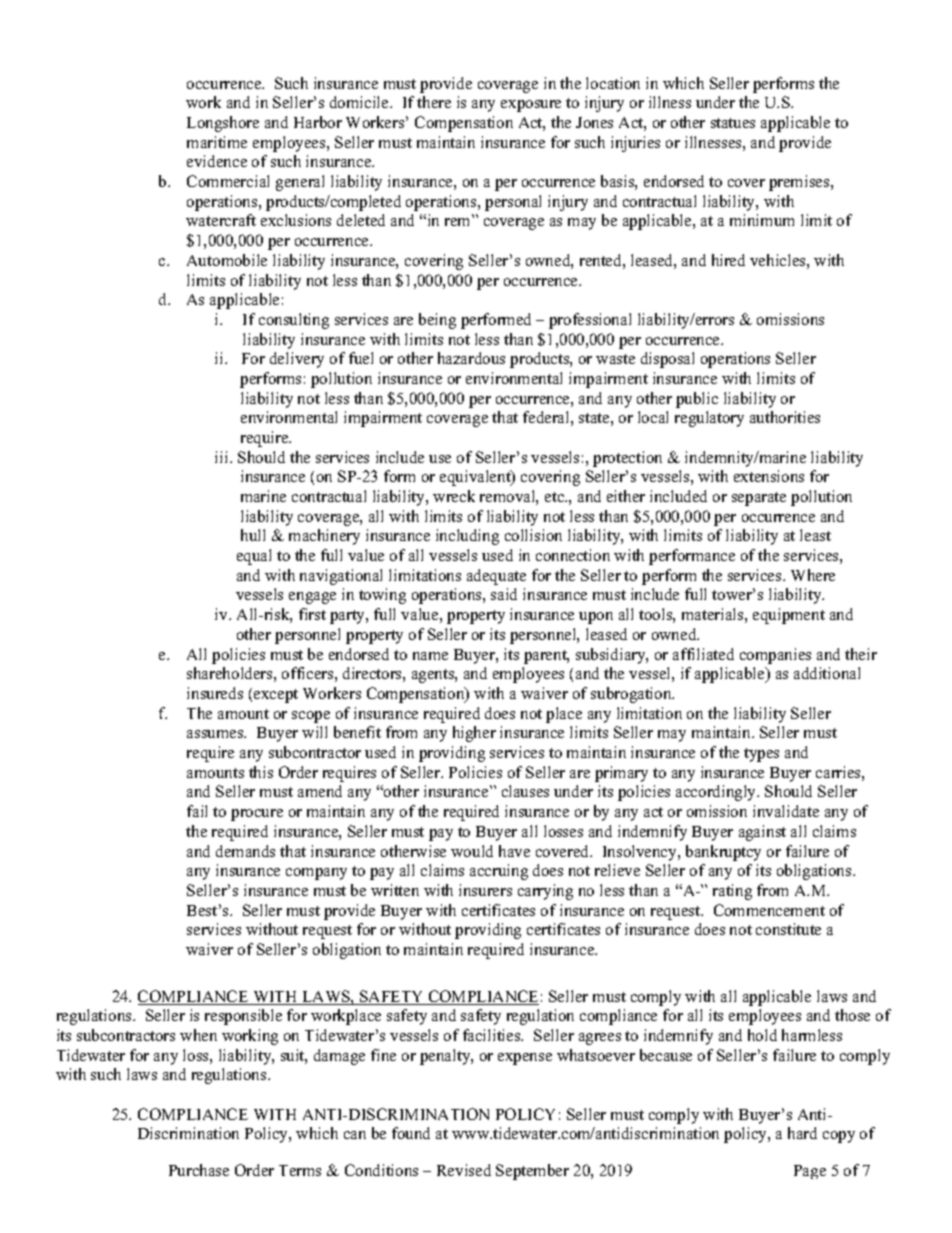 This screenshot has height=1233, width=952. I want to click on carrying, so click(545, 892).
